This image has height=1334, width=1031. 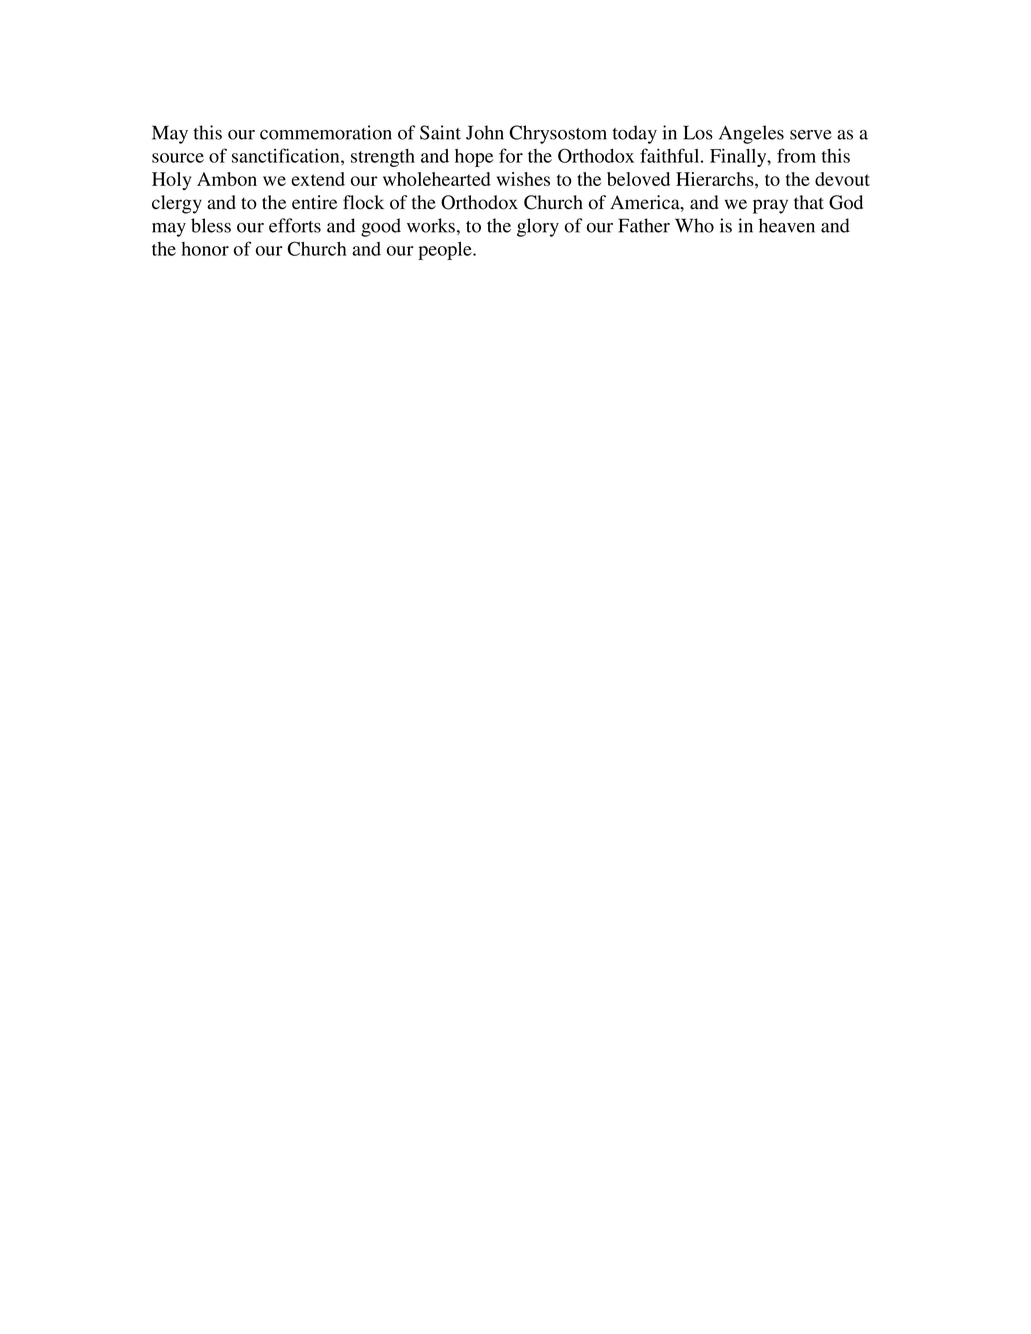 I want to click on Father, so click(x=644, y=225).
